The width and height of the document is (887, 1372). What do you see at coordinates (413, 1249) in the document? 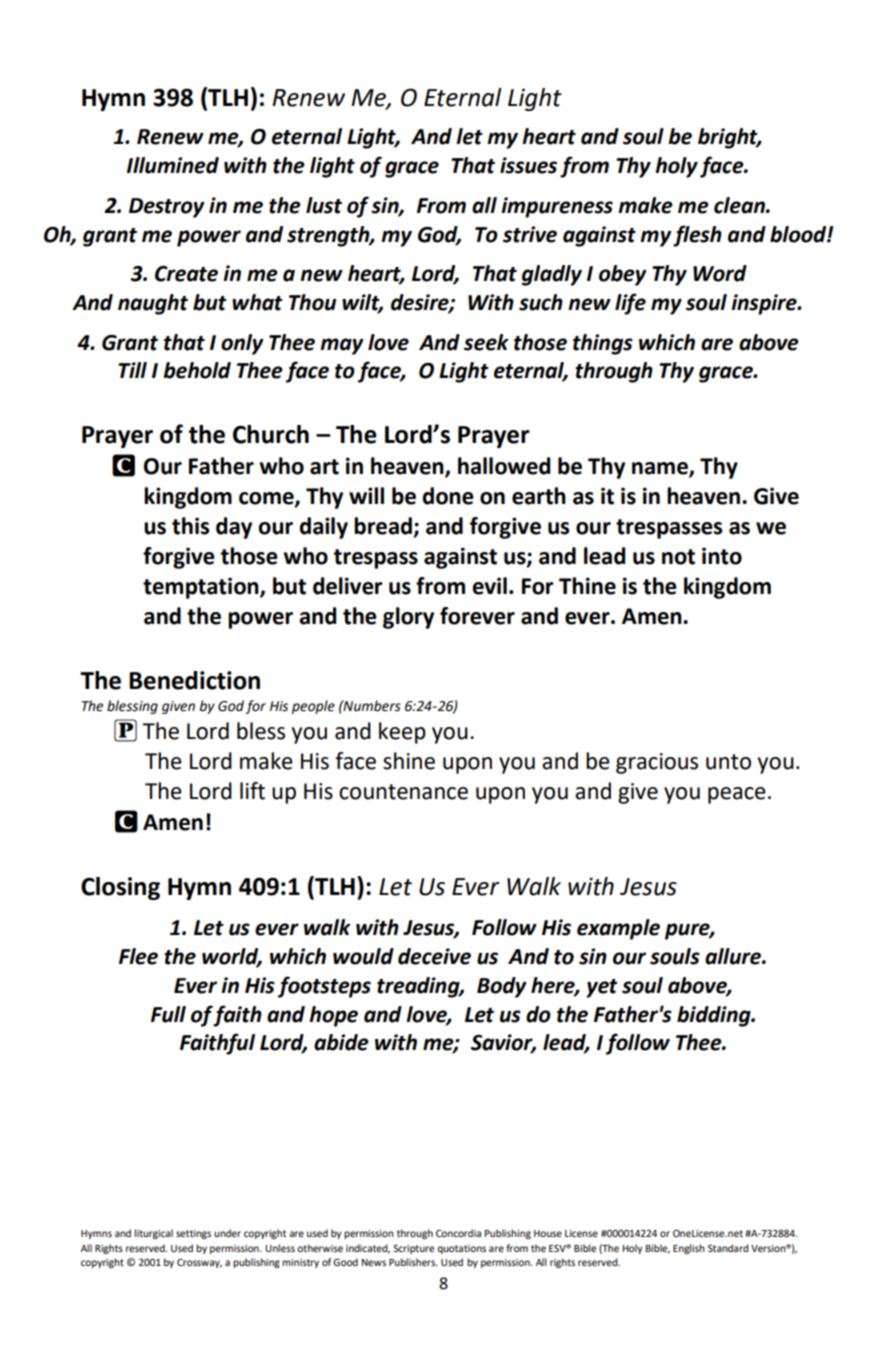
I see `Scripture` at bounding box center [413, 1249].
